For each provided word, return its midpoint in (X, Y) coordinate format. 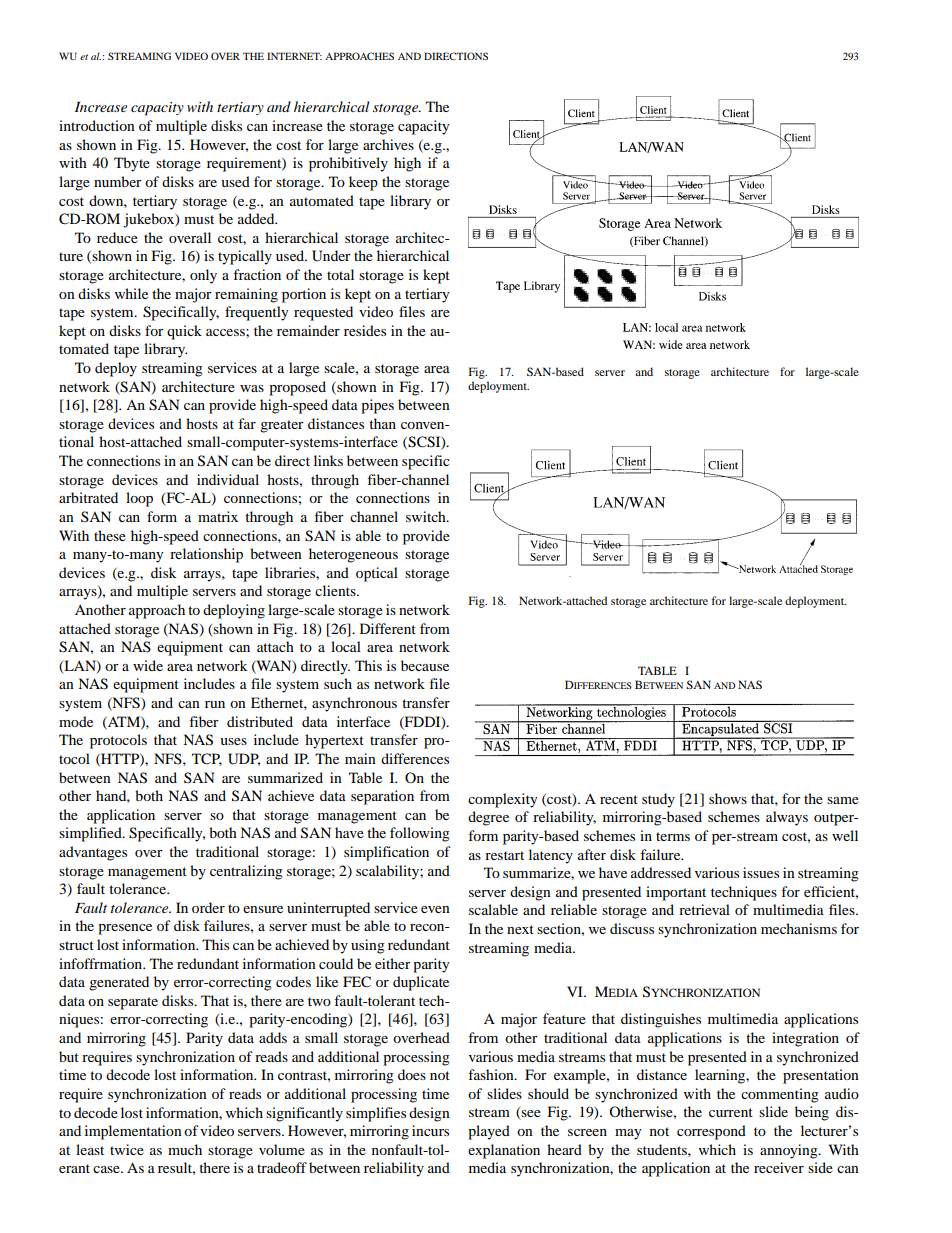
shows (728, 798)
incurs (430, 1130)
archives (388, 144)
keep (363, 183)
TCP (207, 759)
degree (488, 818)
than (382, 423)
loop (139, 499)
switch (427, 516)
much (185, 1149)
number (118, 181)
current (731, 1112)
